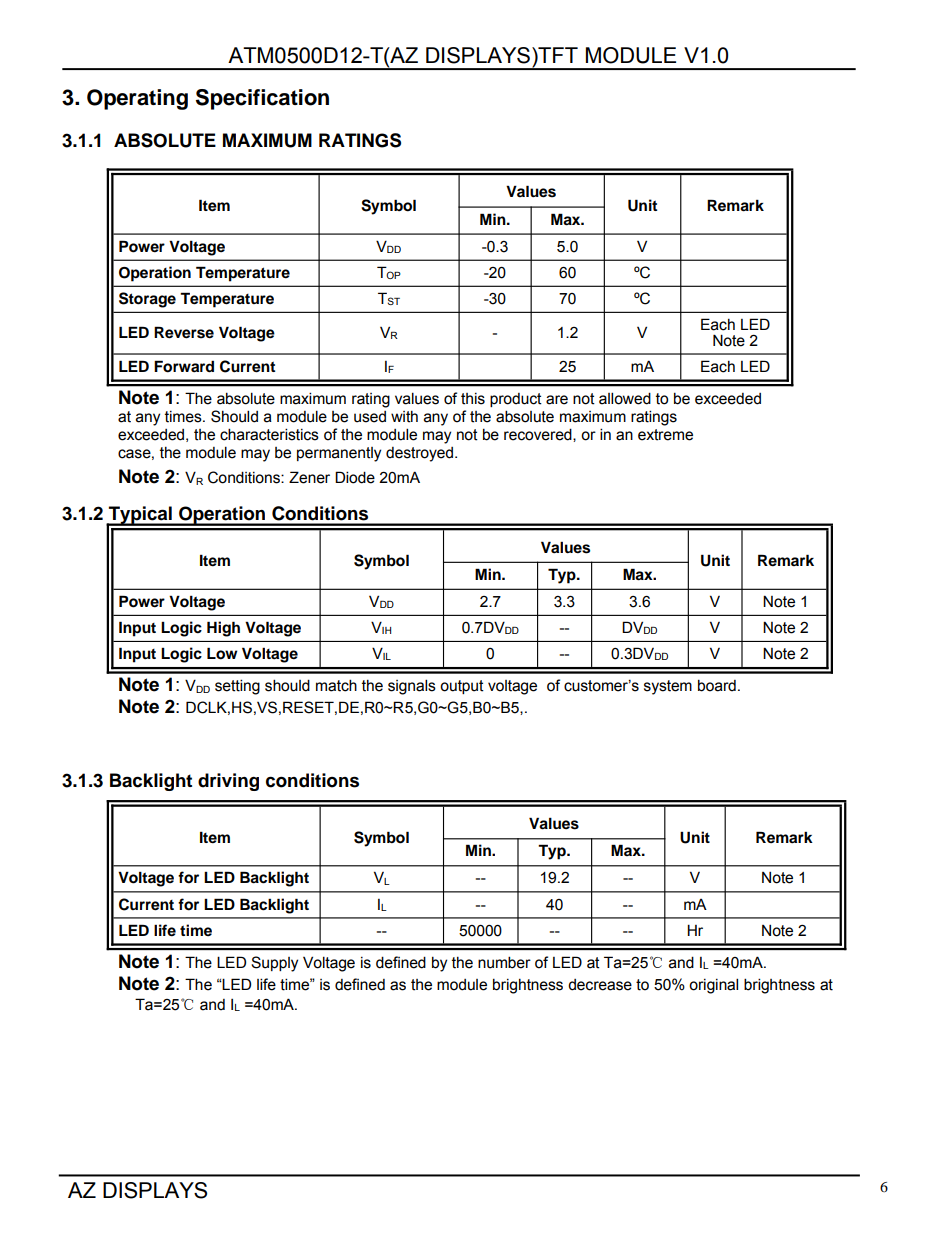 Image resolution: width=952 pixels, height=1233 pixels. Describe the element at coordinates (665, 435) in the screenshot. I see `extreme` at that location.
